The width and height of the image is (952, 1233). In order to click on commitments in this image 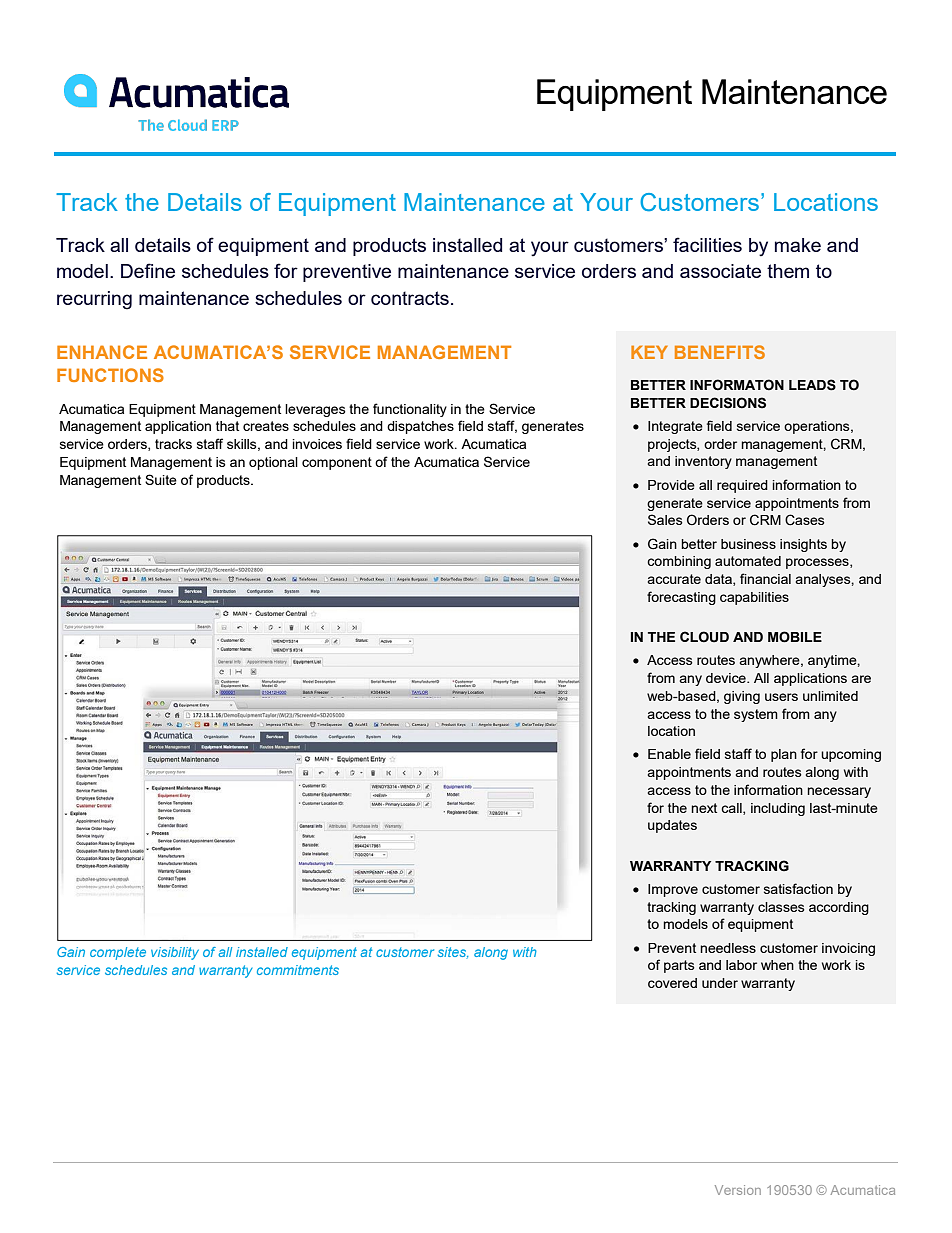, I will do `click(298, 970)`.
